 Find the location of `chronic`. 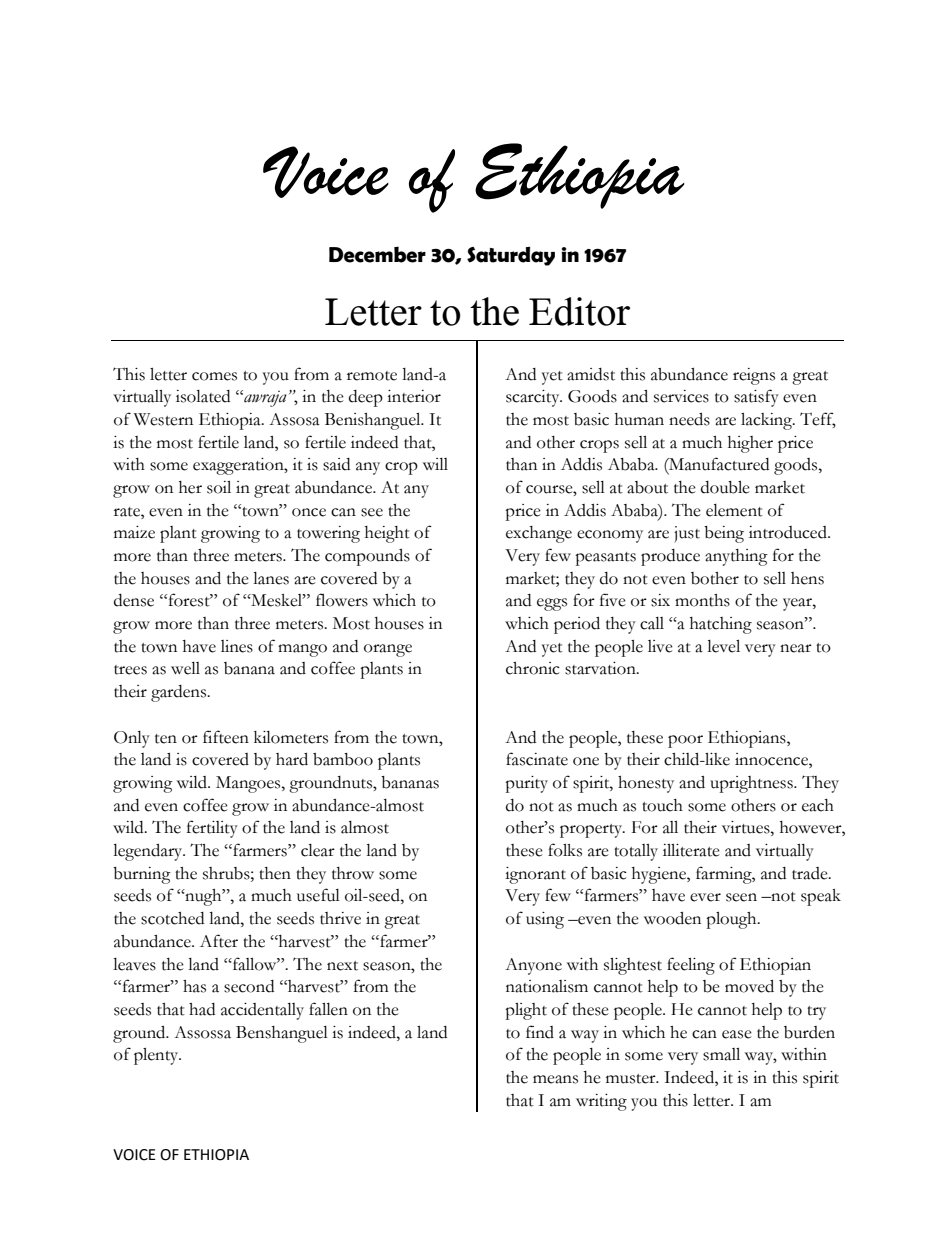

chronic is located at coordinates (533, 668).
